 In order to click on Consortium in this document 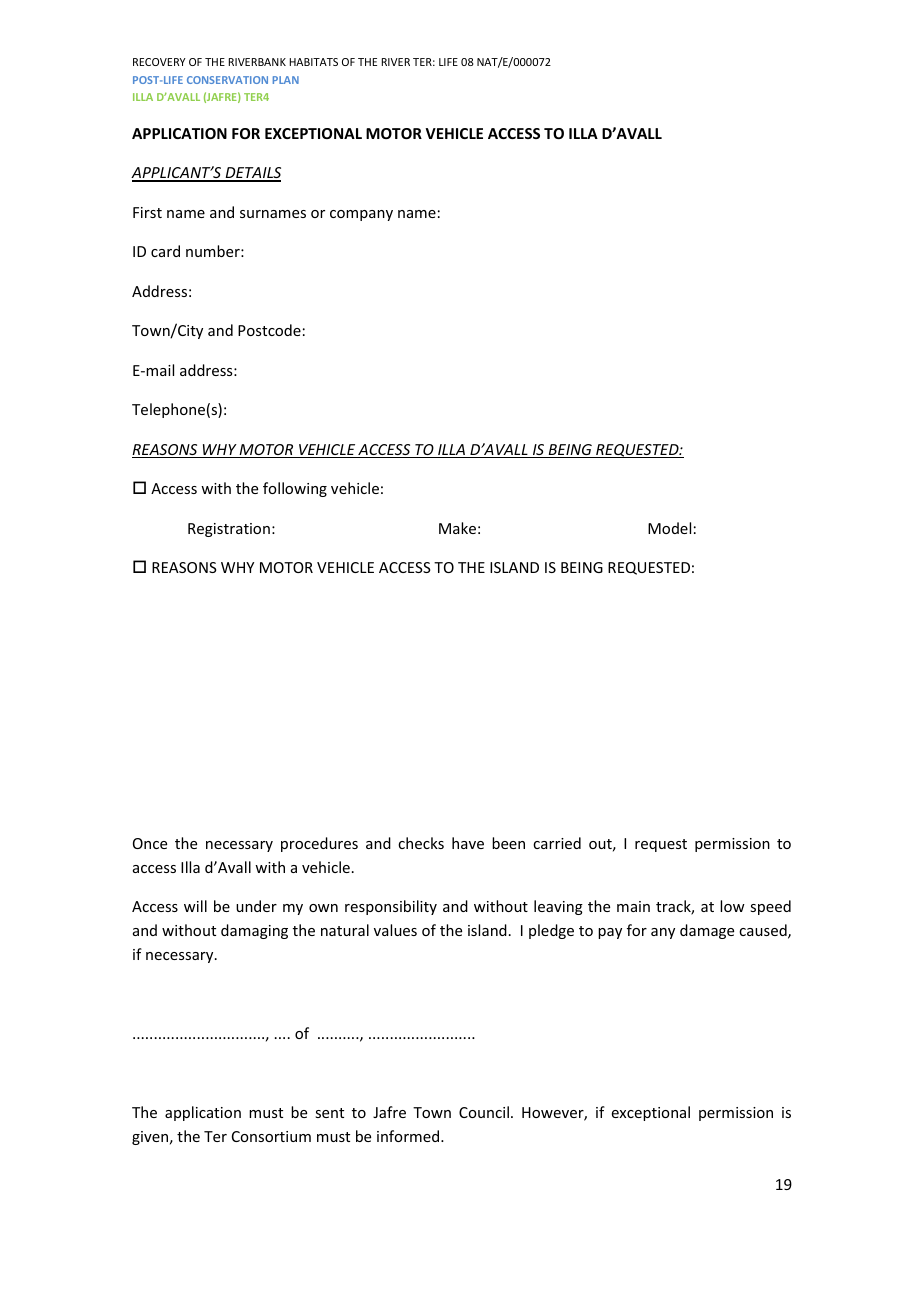, I will do `click(271, 1136)`.
